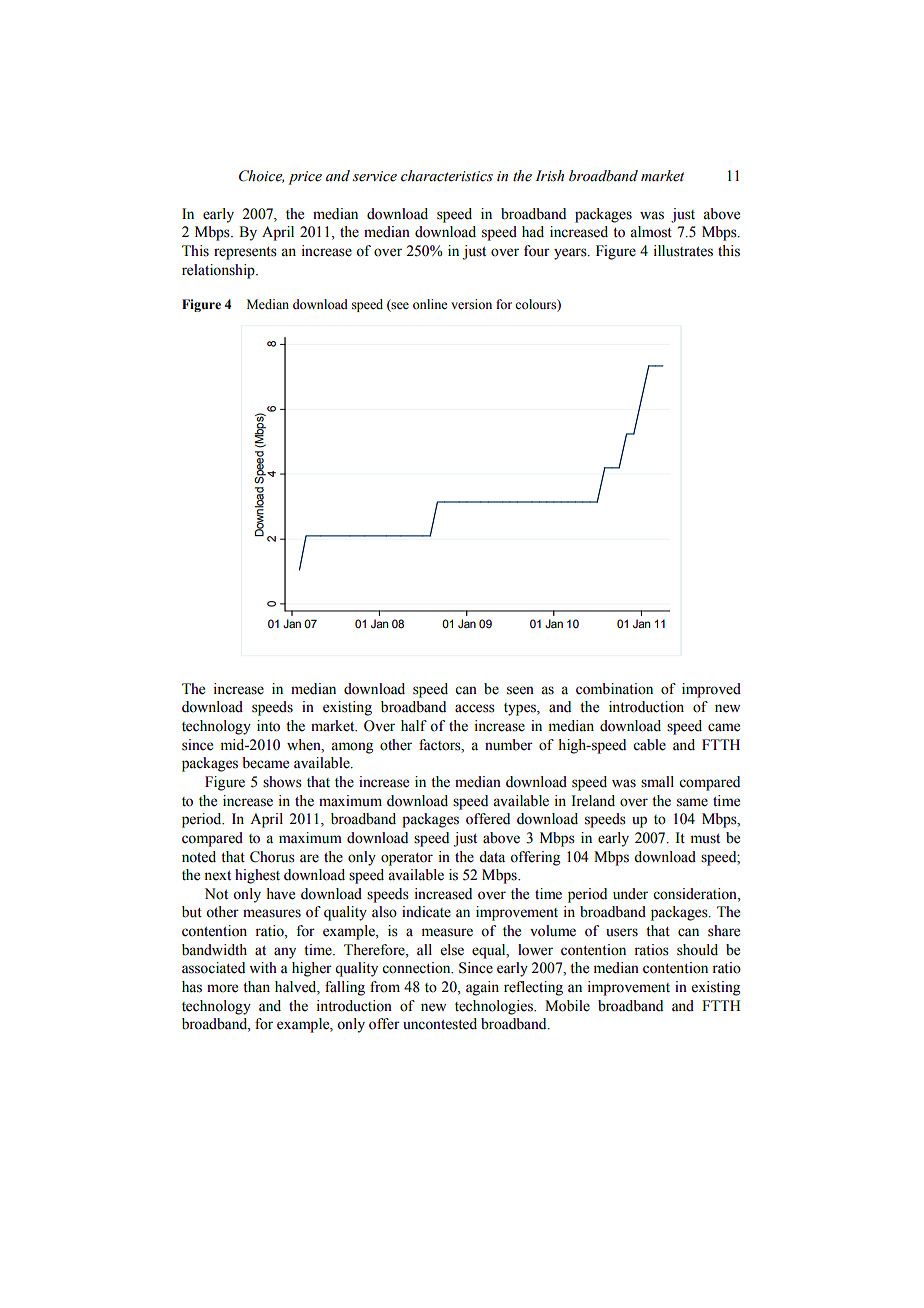 This screenshot has height=1308, width=924. I want to click on combination, so click(614, 689).
